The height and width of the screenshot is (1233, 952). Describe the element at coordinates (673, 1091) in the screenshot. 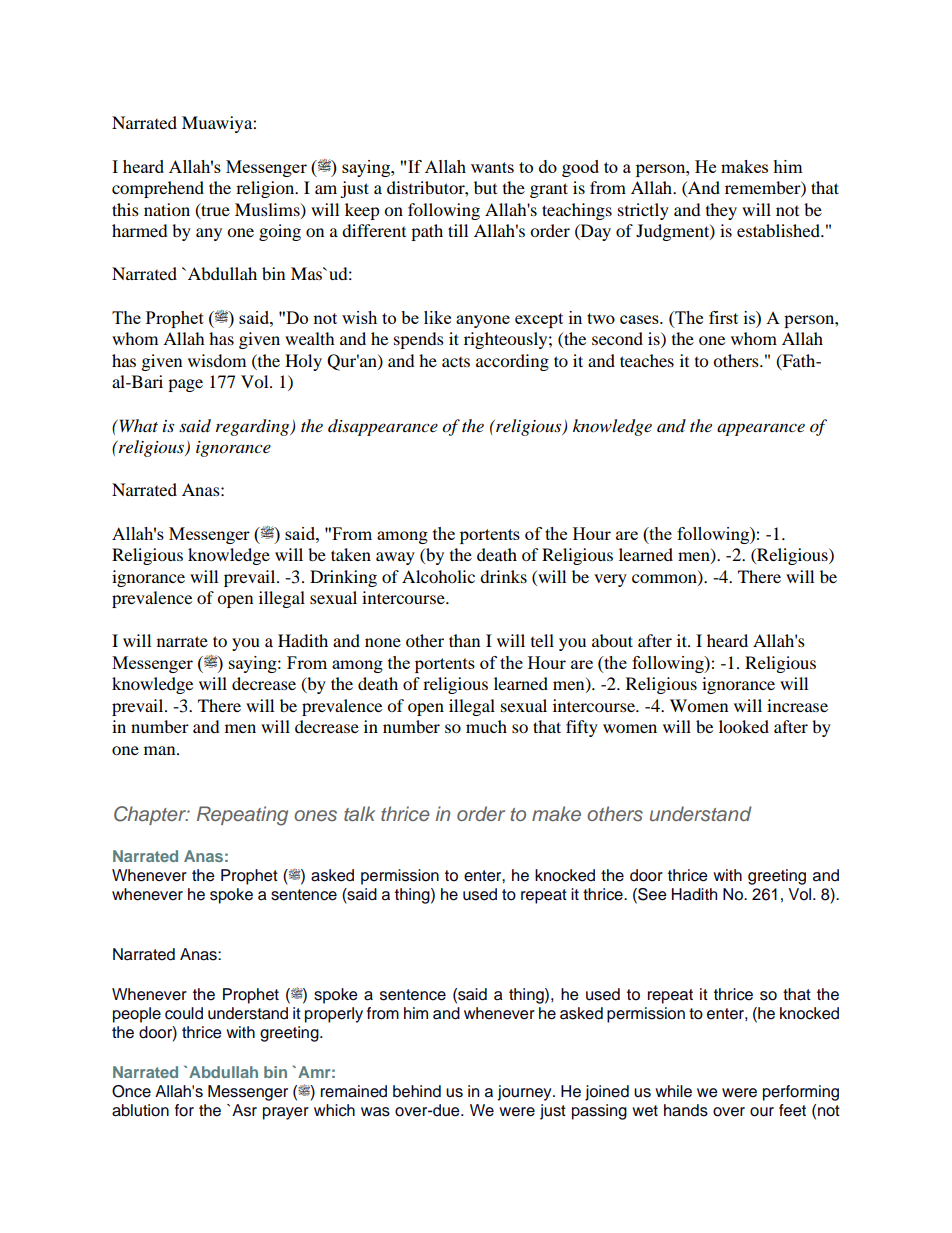

I see `while` at that location.
